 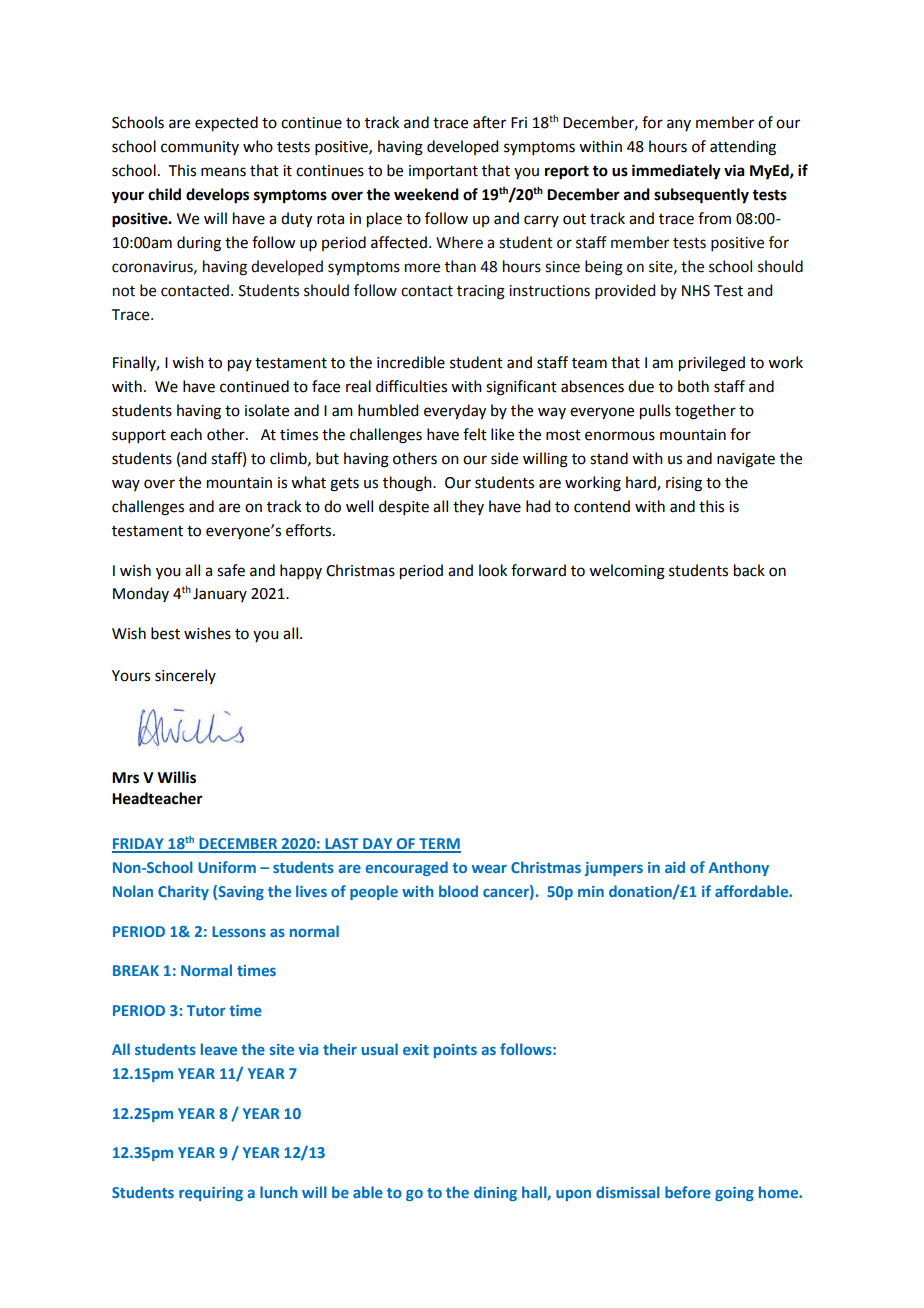 I want to click on immediately, so click(x=676, y=172).
